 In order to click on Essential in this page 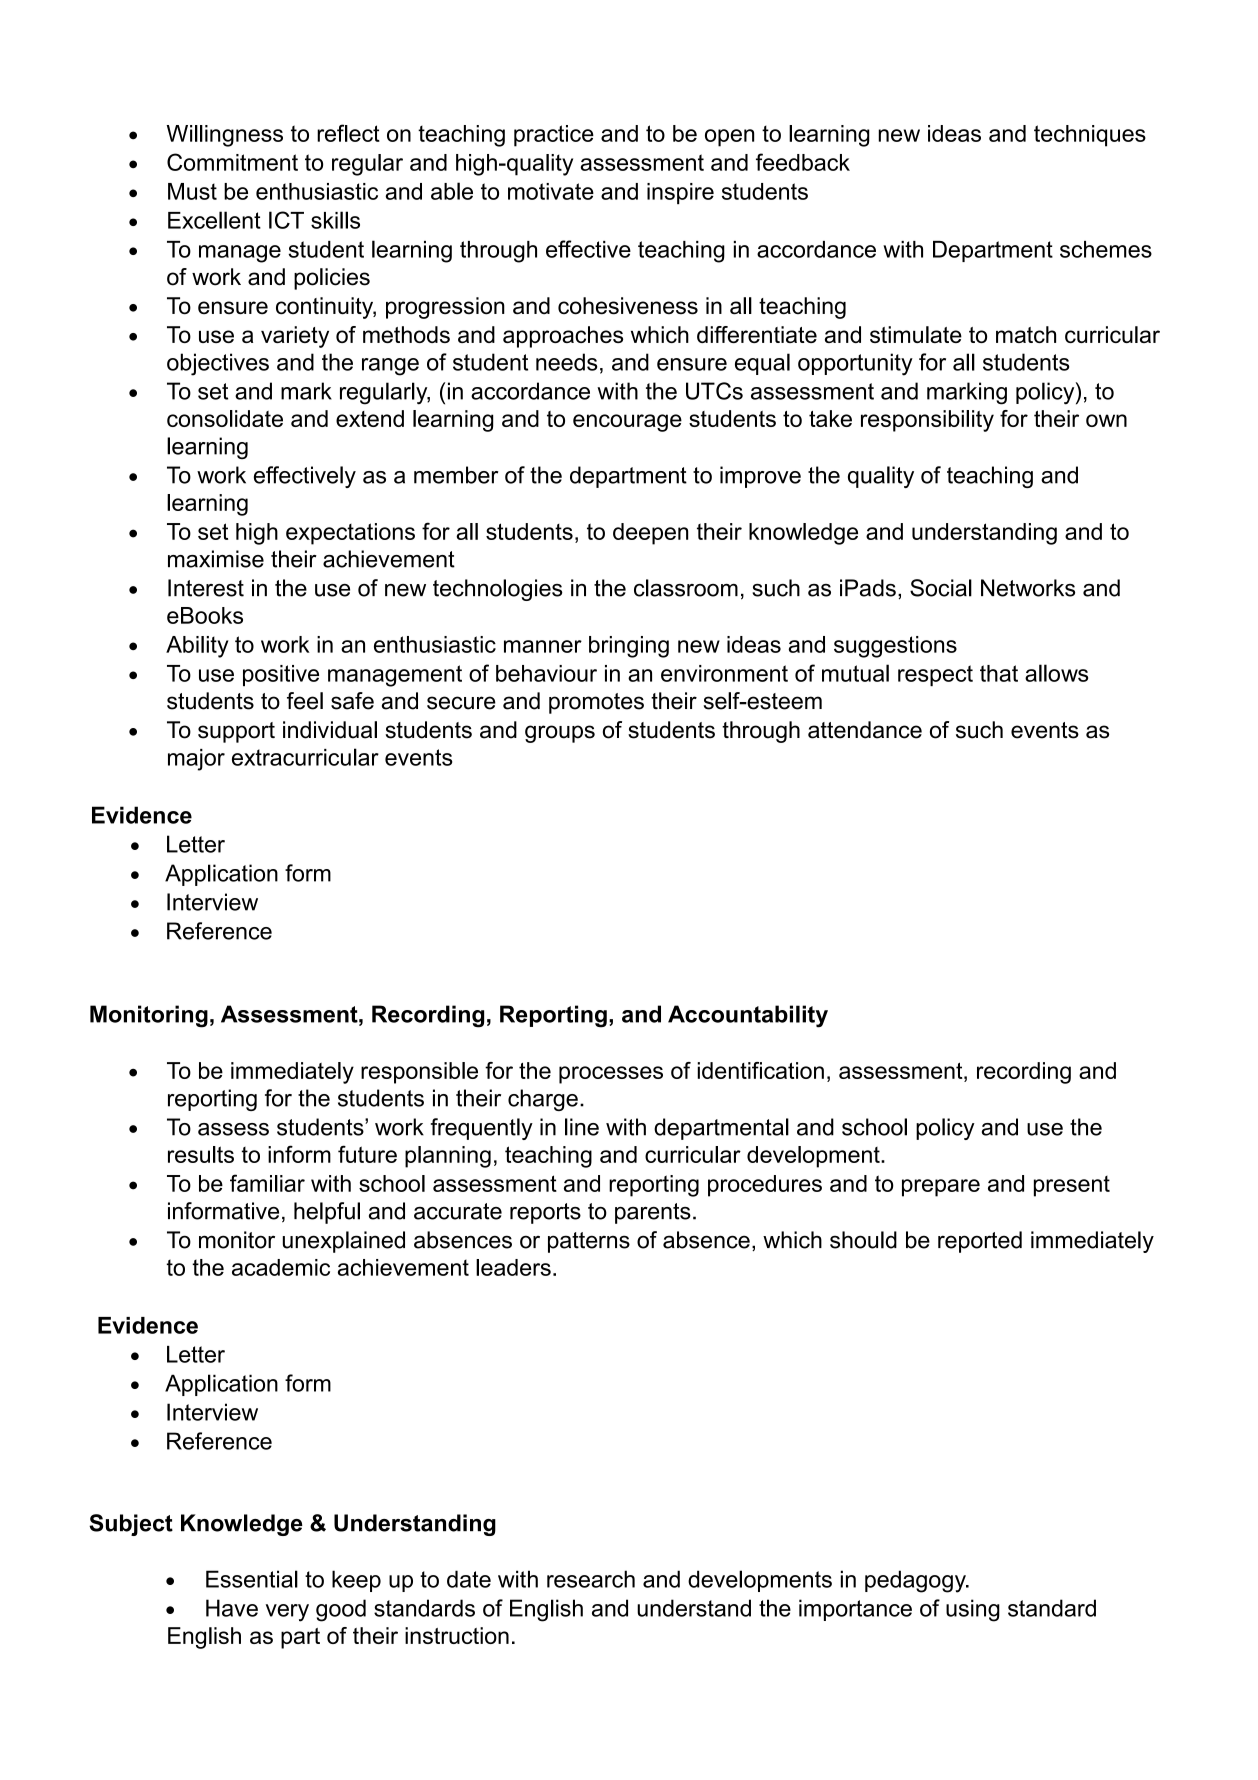, I will do `click(252, 1579)`.
